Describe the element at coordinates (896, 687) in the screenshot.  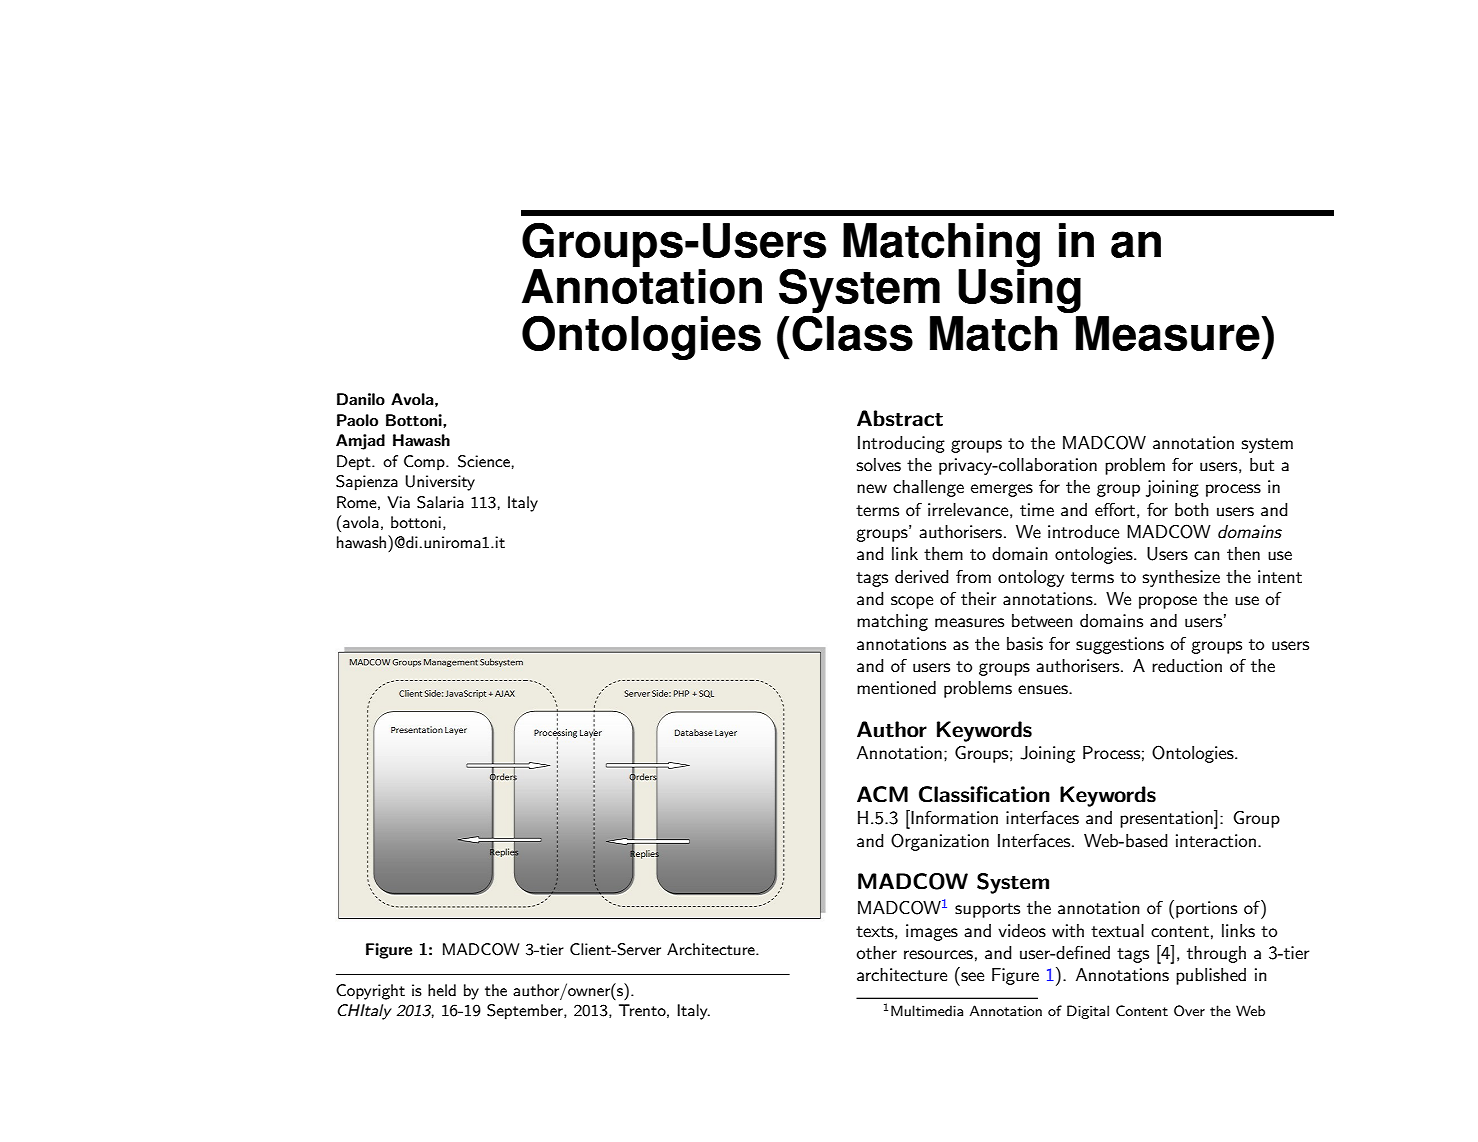
I see `mentioned` at that location.
